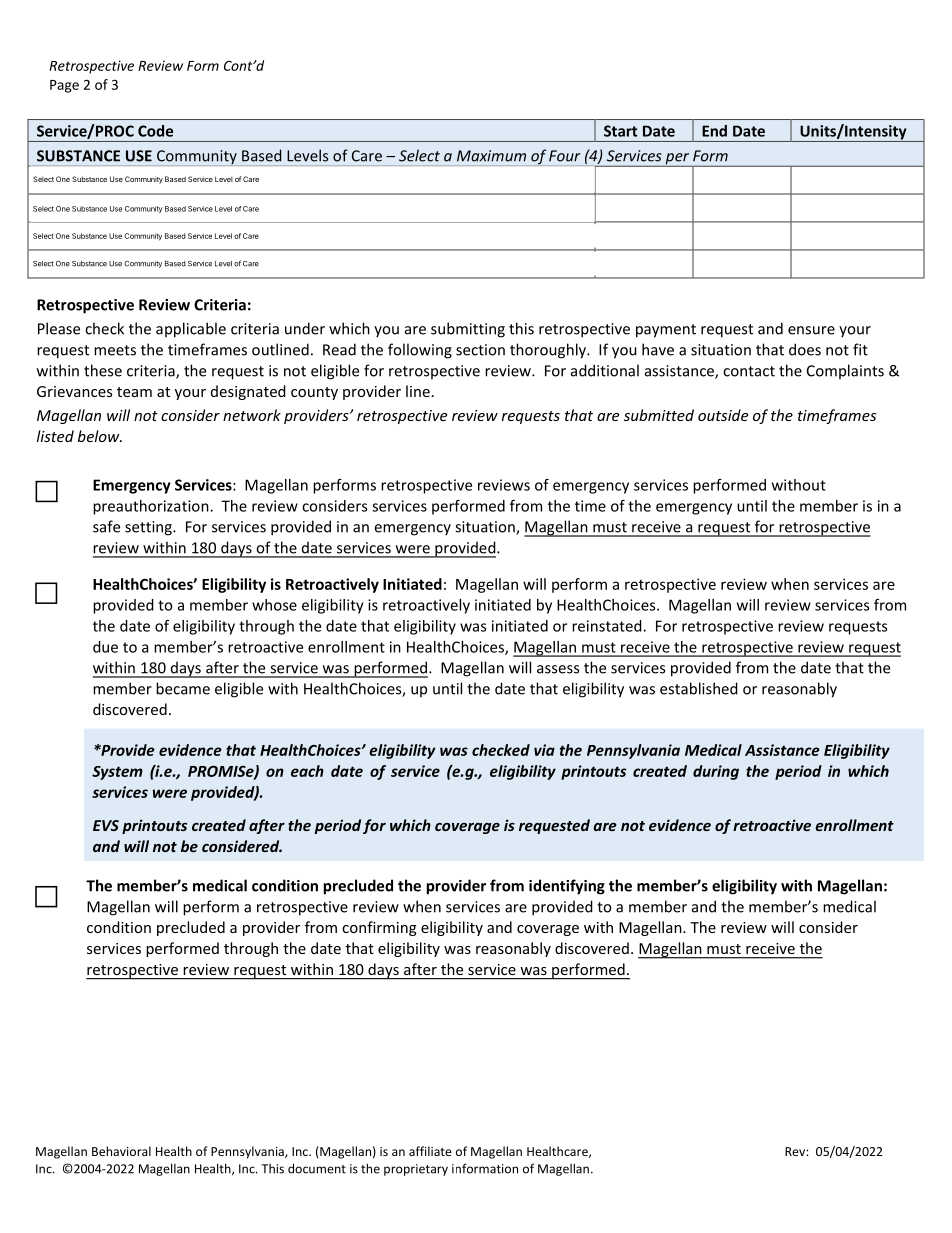 This document has width=952, height=1233. Describe the element at coordinates (714, 131) in the document. I see `End` at that location.
